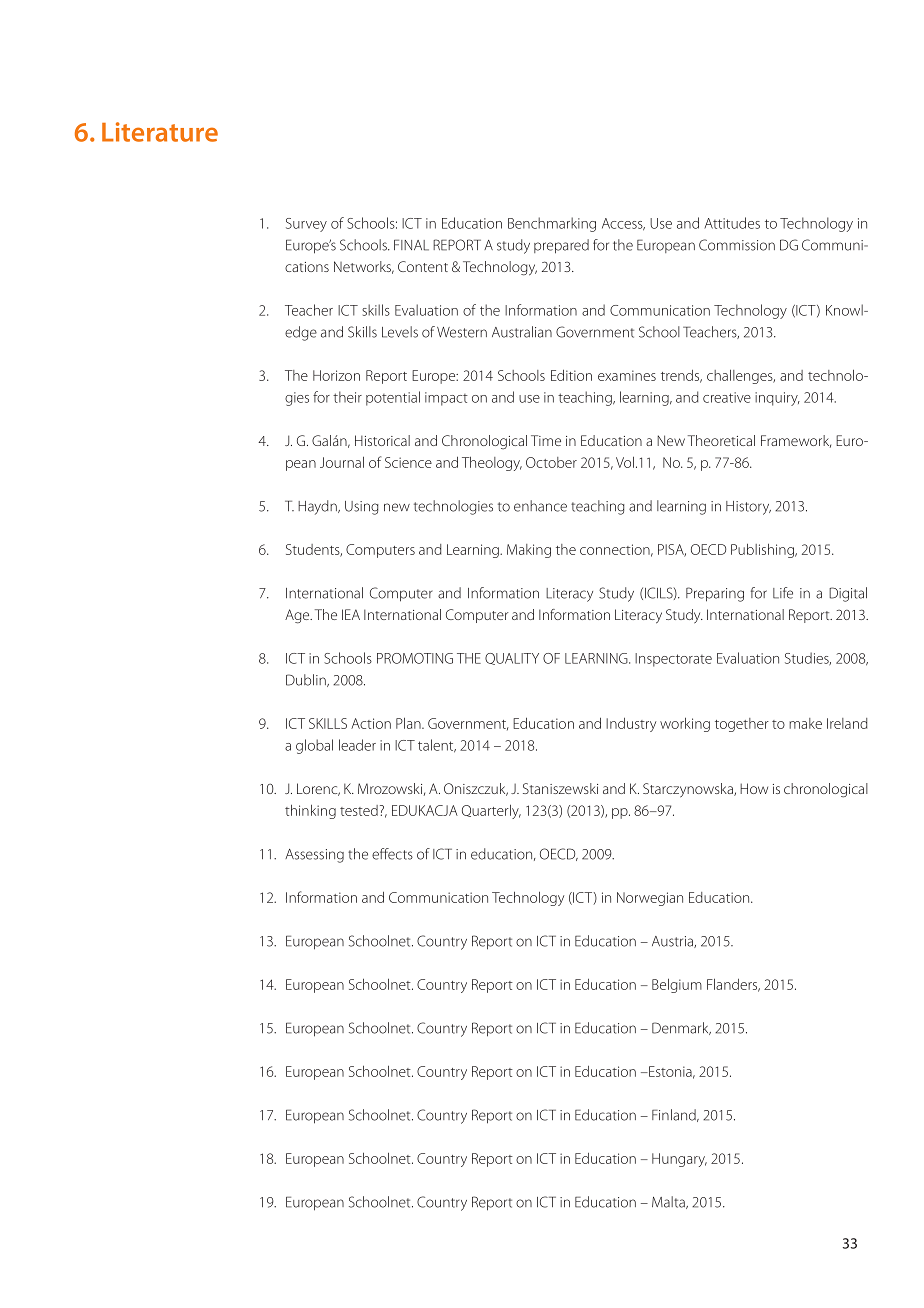 The width and height of the image is (924, 1308). I want to click on their, so click(347, 397).
